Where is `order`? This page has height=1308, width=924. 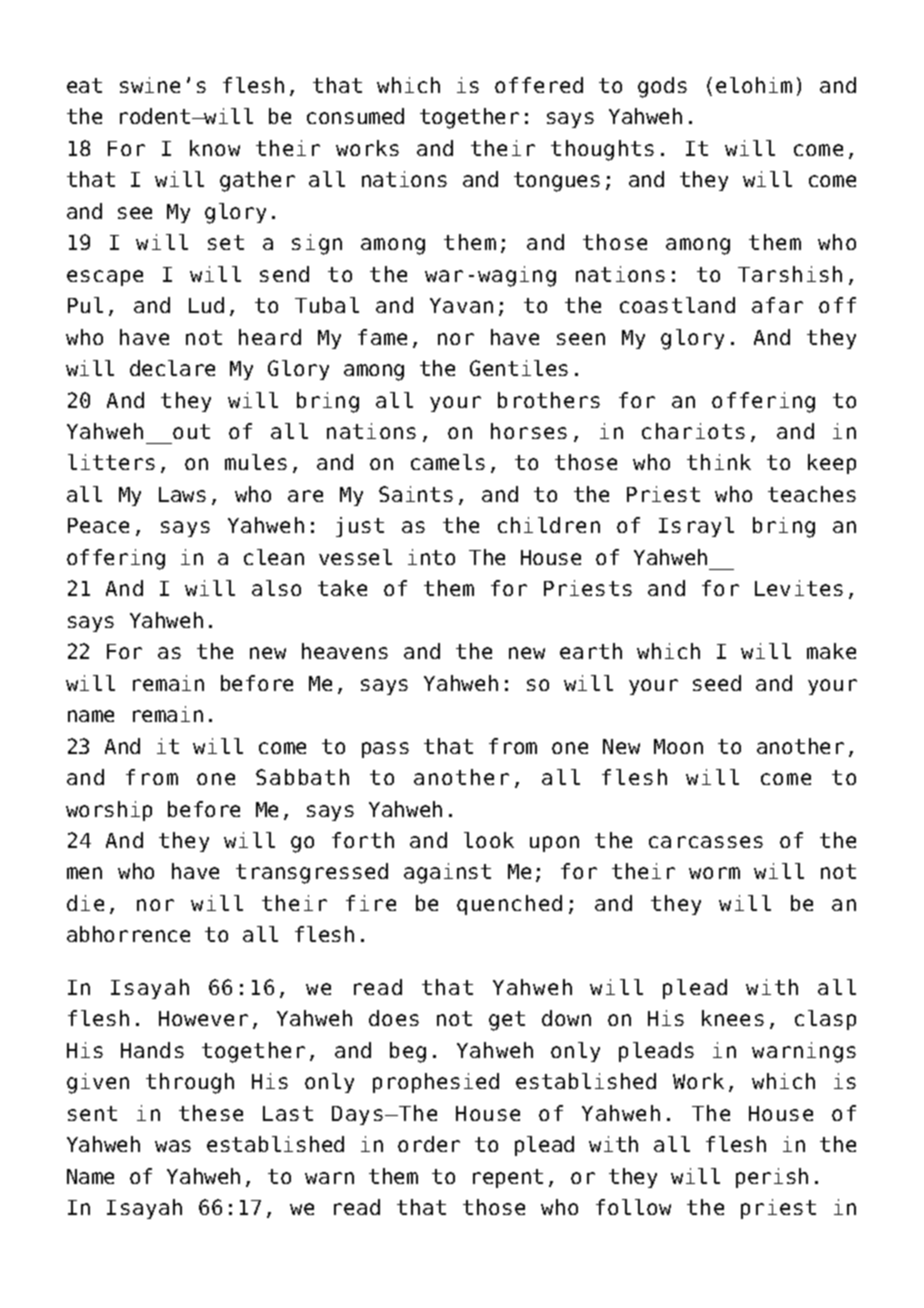
order is located at coordinates (429, 1144).
